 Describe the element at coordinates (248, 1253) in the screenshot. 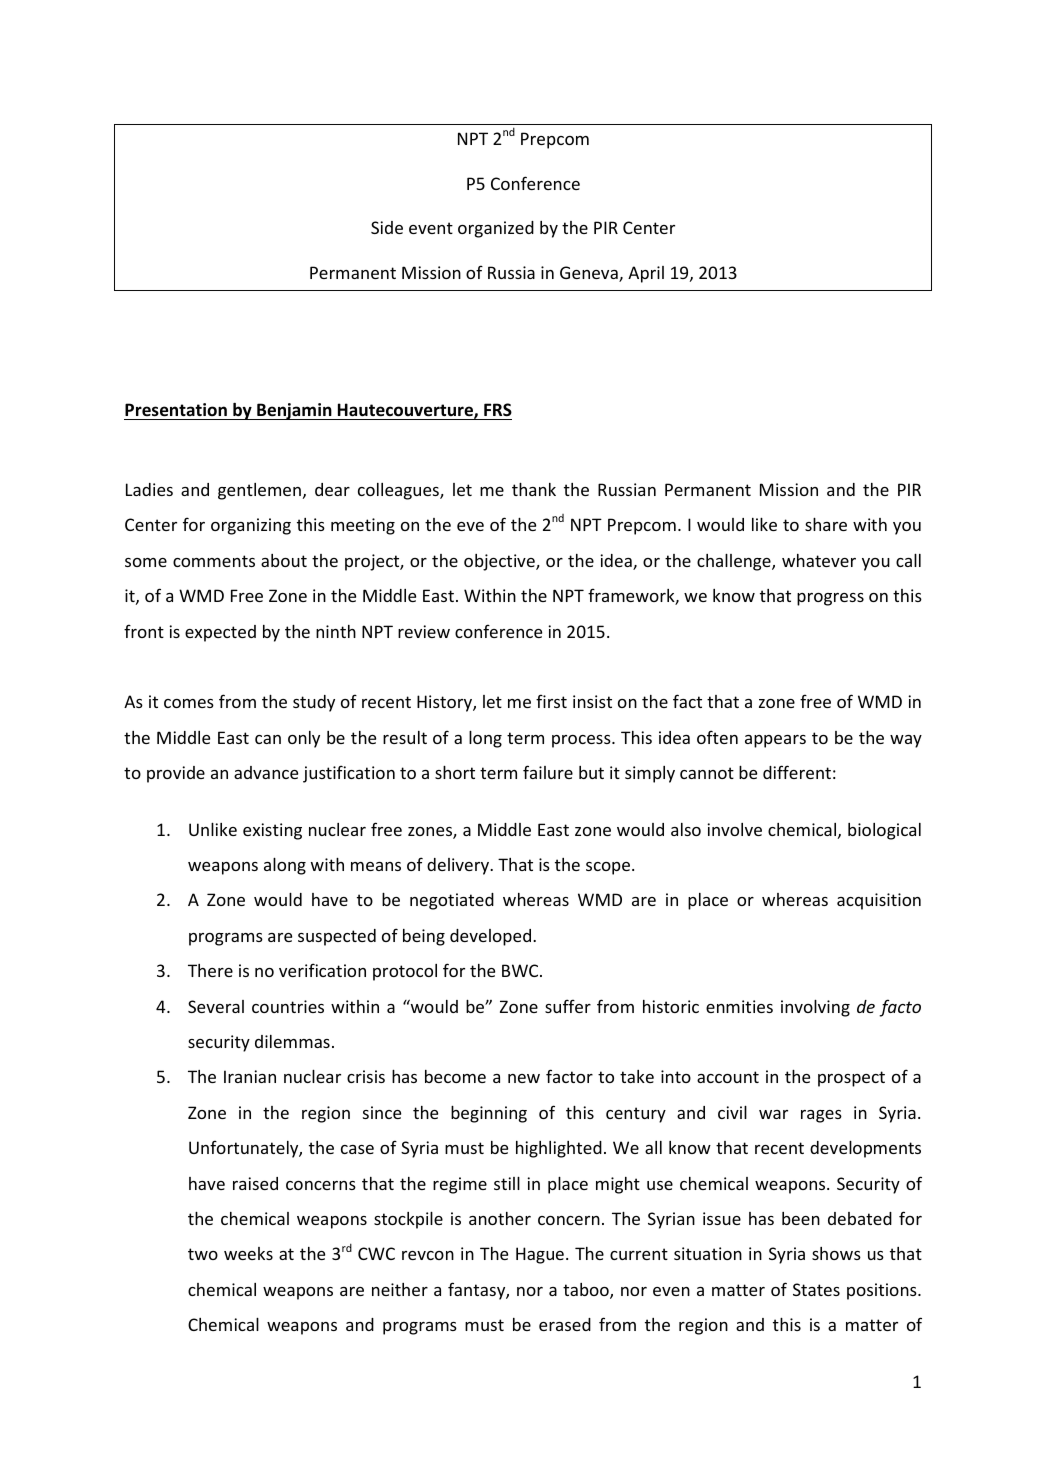

I see `weeks` at that location.
